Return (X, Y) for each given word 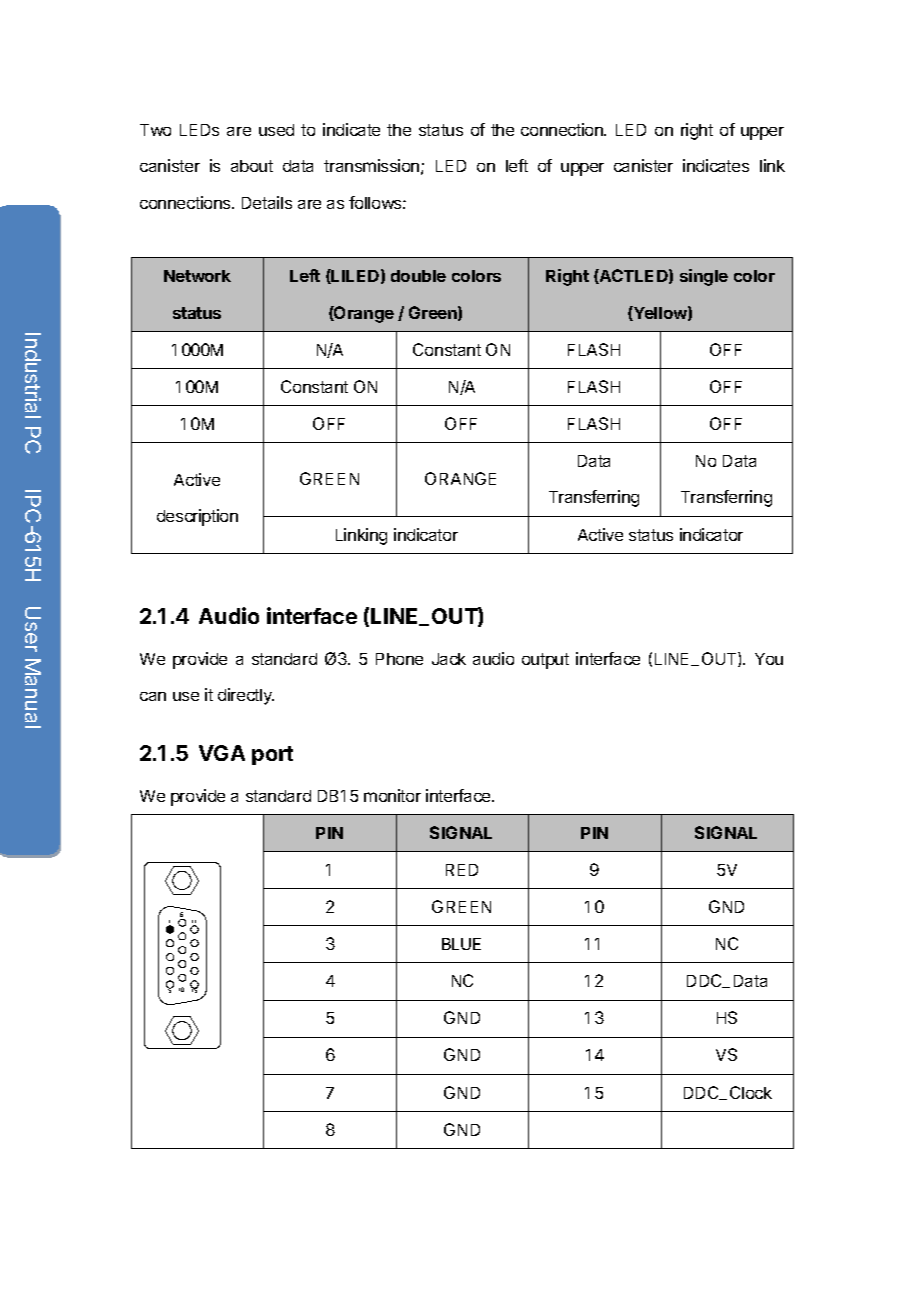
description (197, 517)
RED (462, 870)
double (418, 276)
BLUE (461, 944)
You (769, 659)
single (704, 277)
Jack (449, 659)
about (252, 166)
